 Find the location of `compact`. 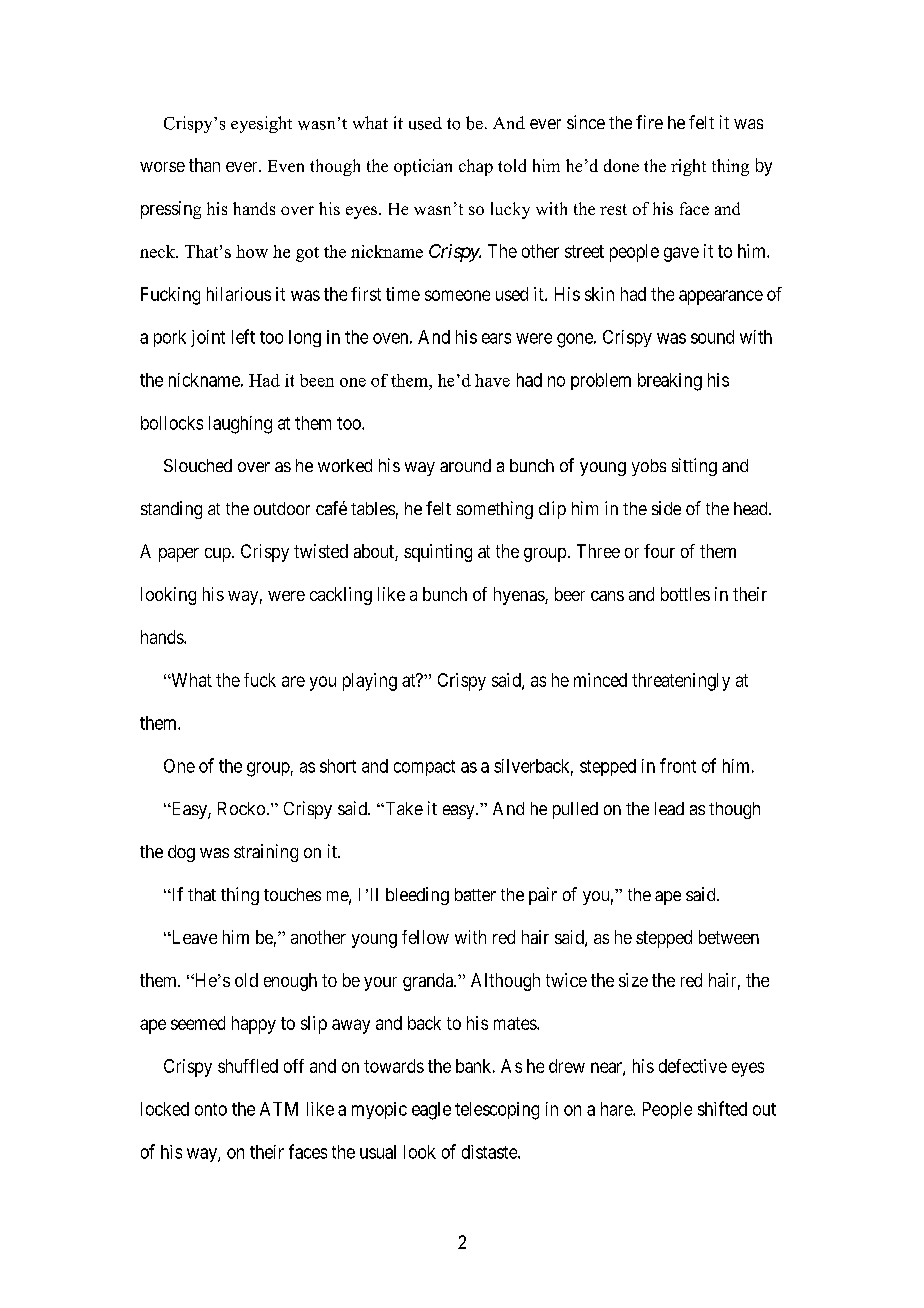

compact is located at coordinates (424, 768).
